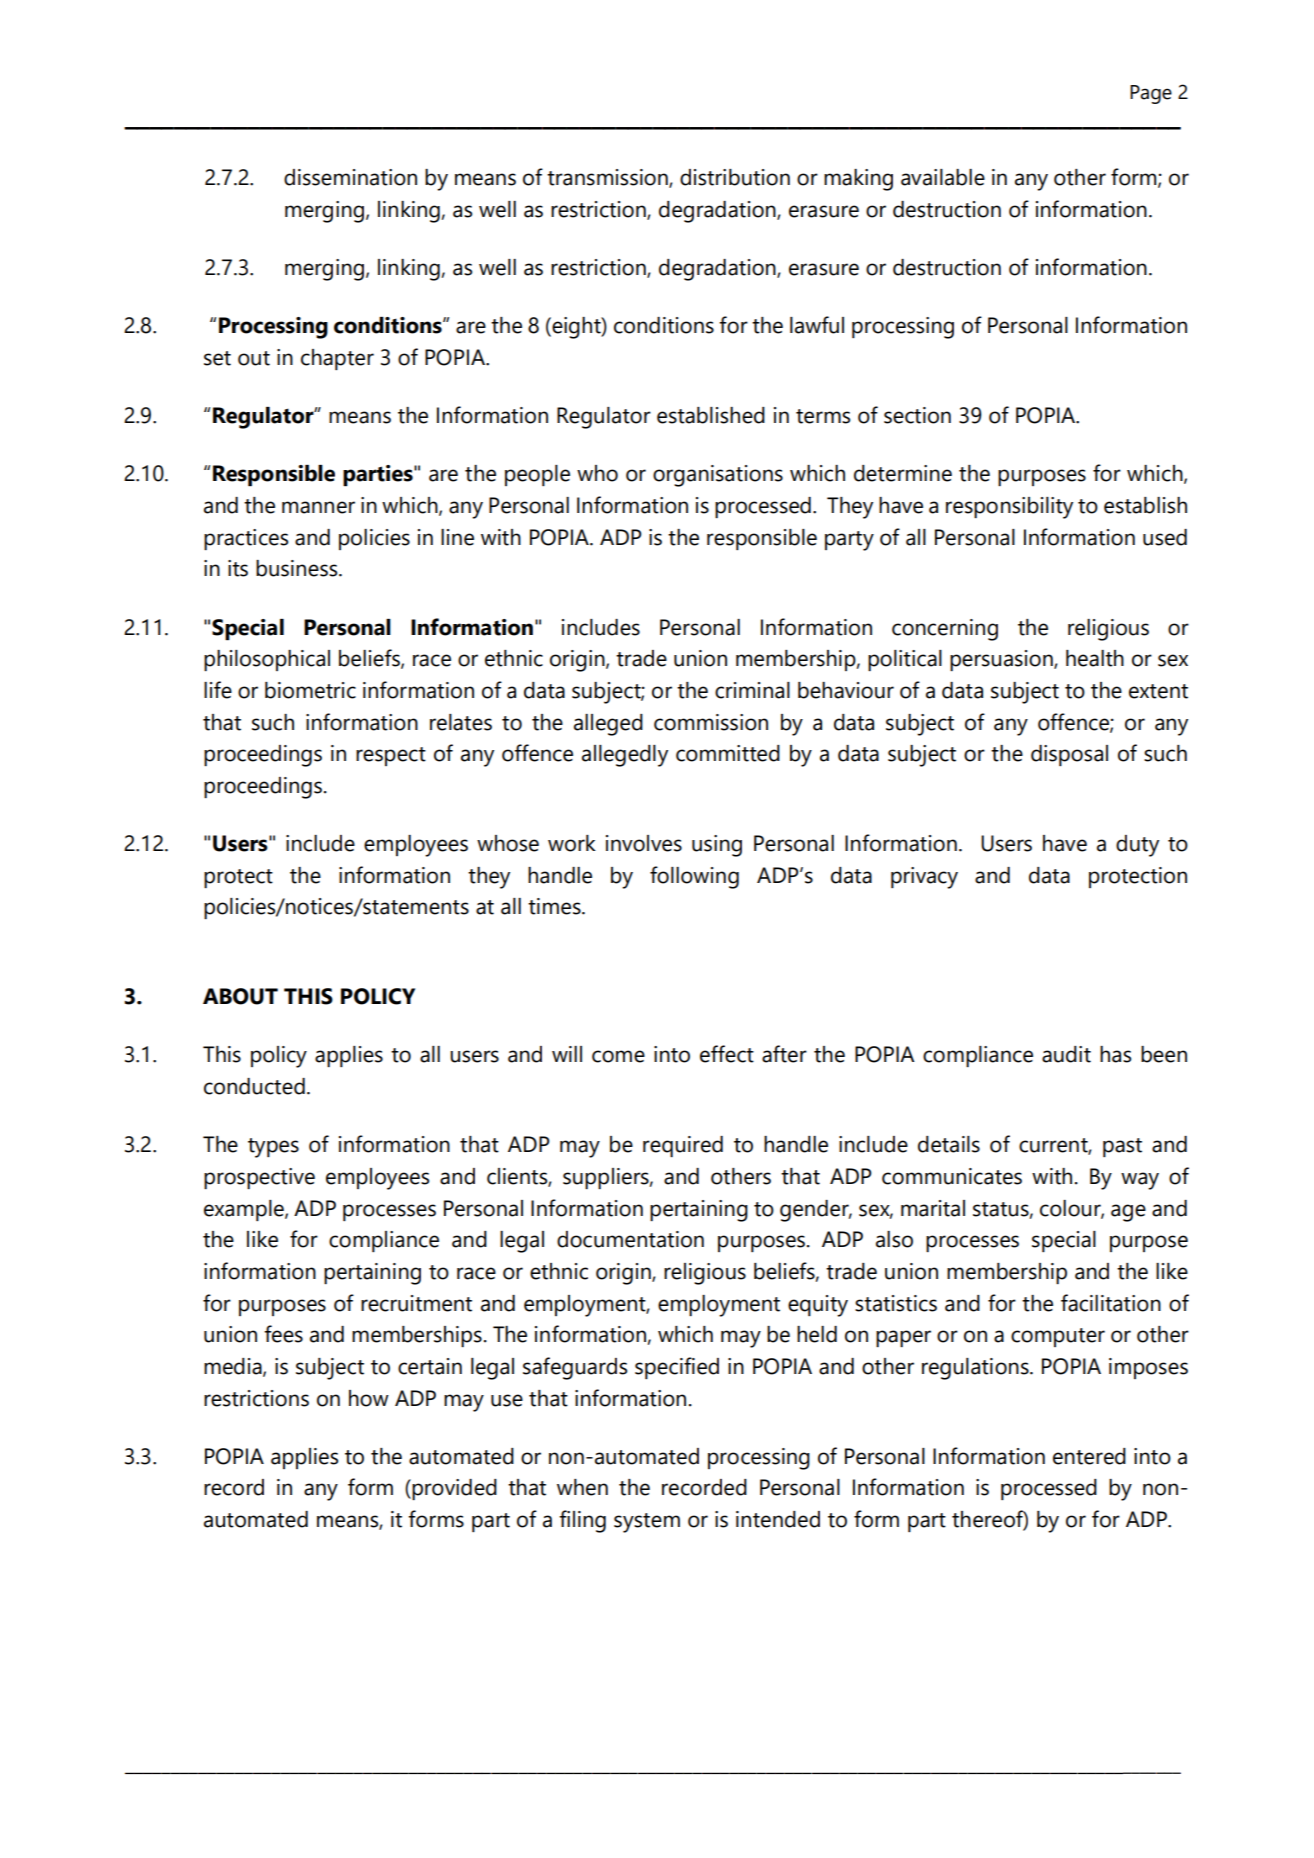 This screenshot has height=1858, width=1314. I want to click on distribution, so click(735, 177).
